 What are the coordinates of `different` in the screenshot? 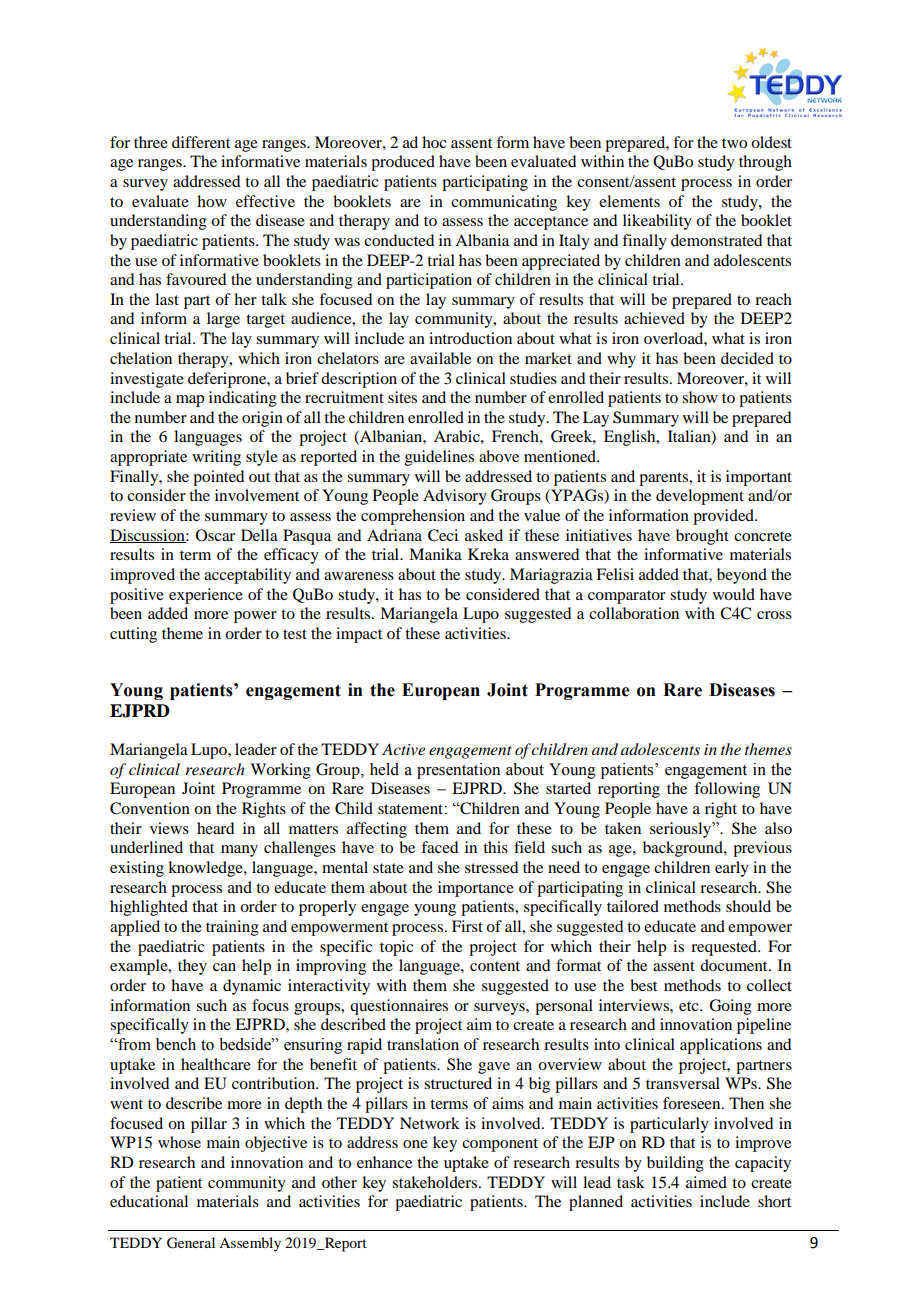 It's located at (201, 142).
